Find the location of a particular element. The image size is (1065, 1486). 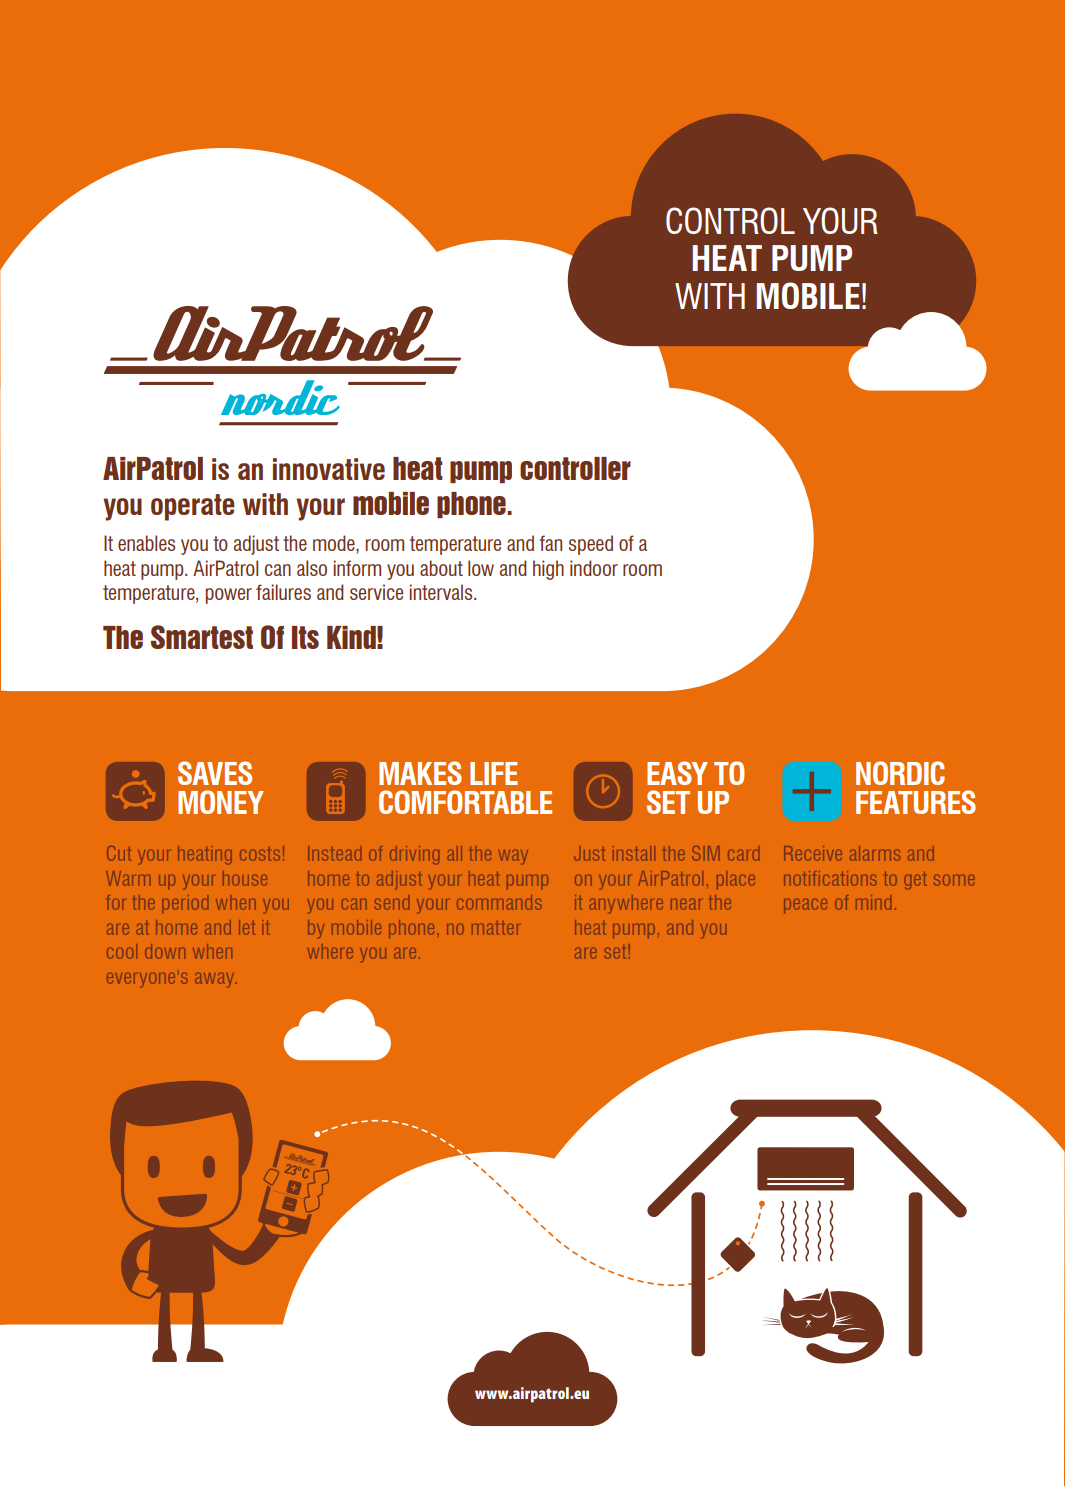

matter is located at coordinates (495, 928).
